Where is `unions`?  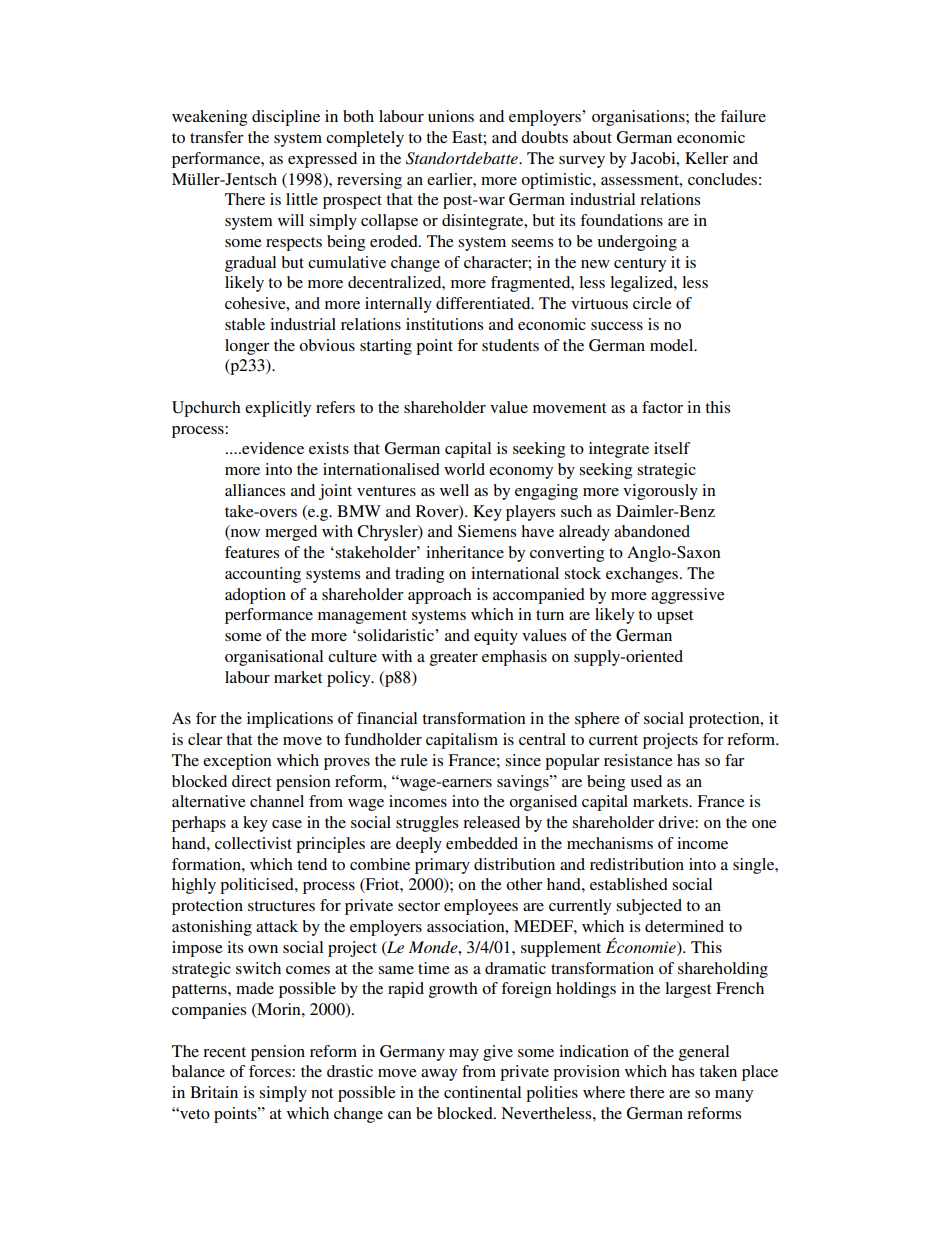
unions is located at coordinates (451, 116).
